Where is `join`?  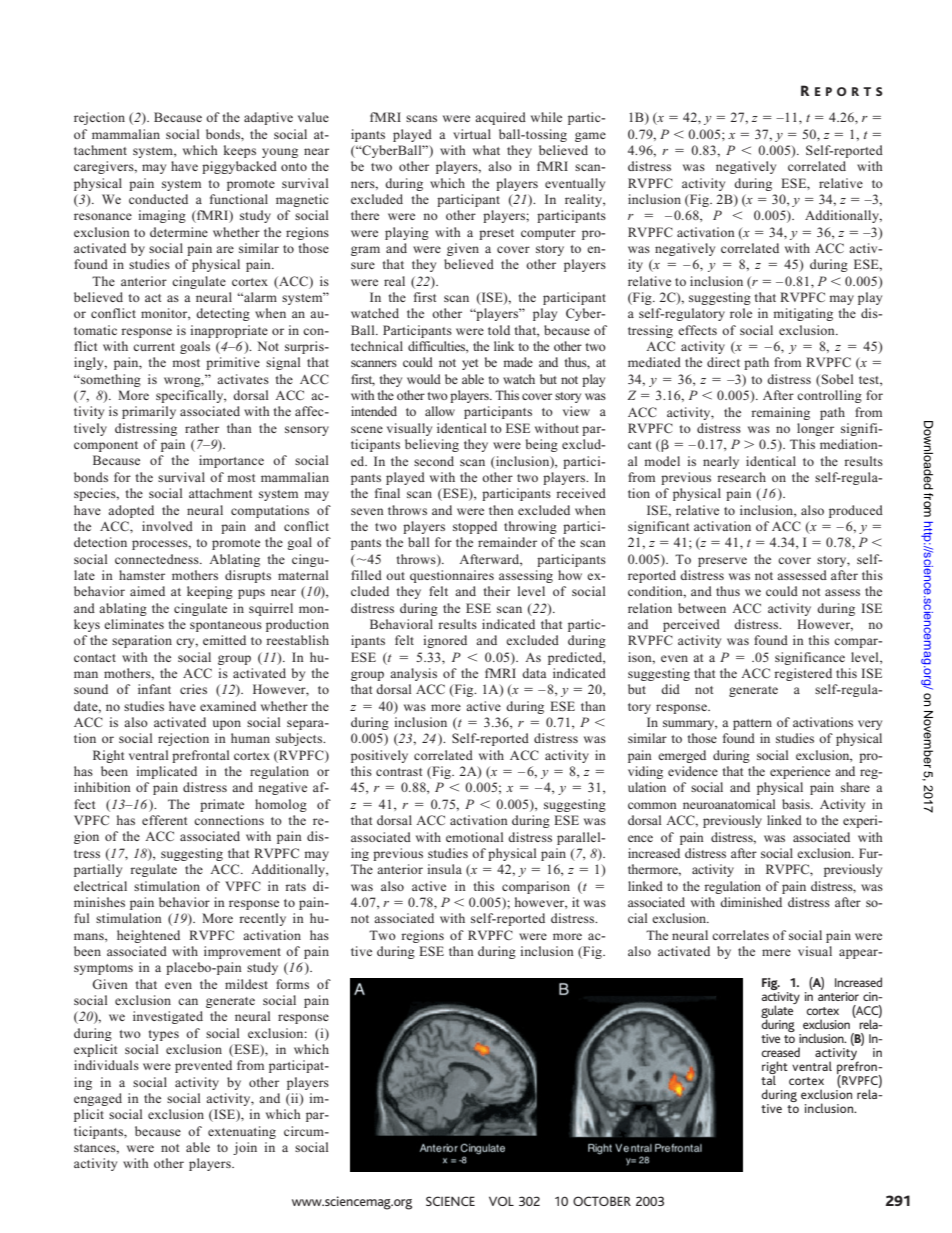 join is located at coordinates (245, 1148).
